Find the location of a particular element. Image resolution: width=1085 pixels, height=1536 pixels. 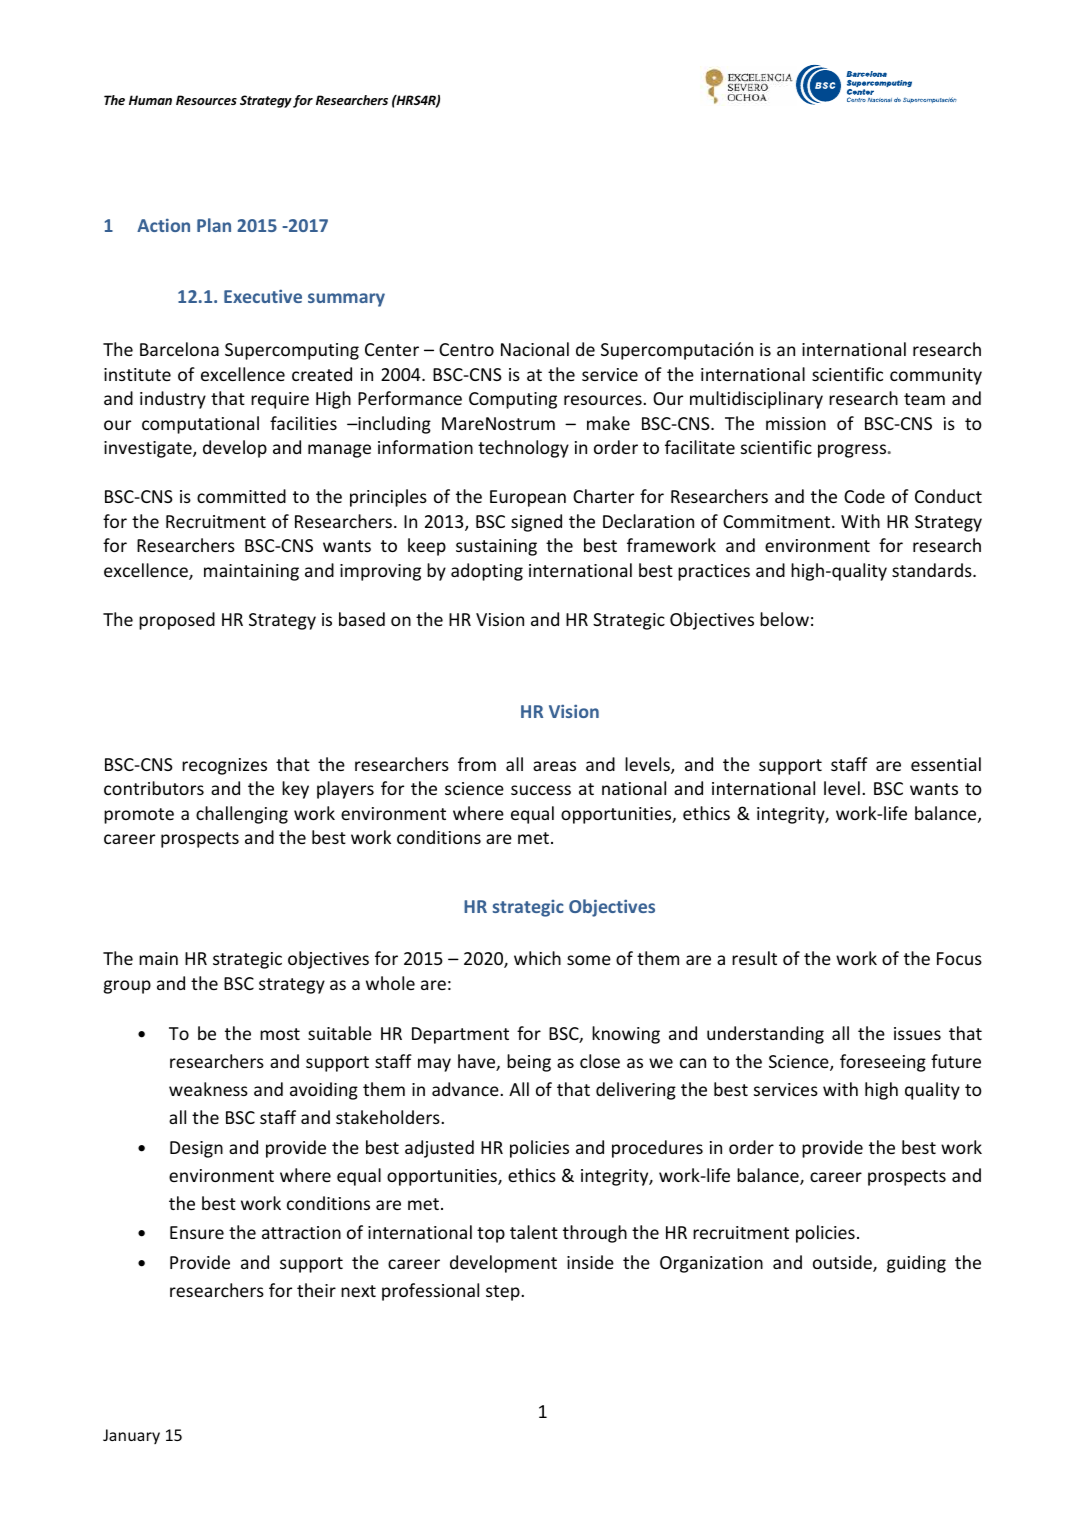

Nacional is located at coordinates (535, 349).
